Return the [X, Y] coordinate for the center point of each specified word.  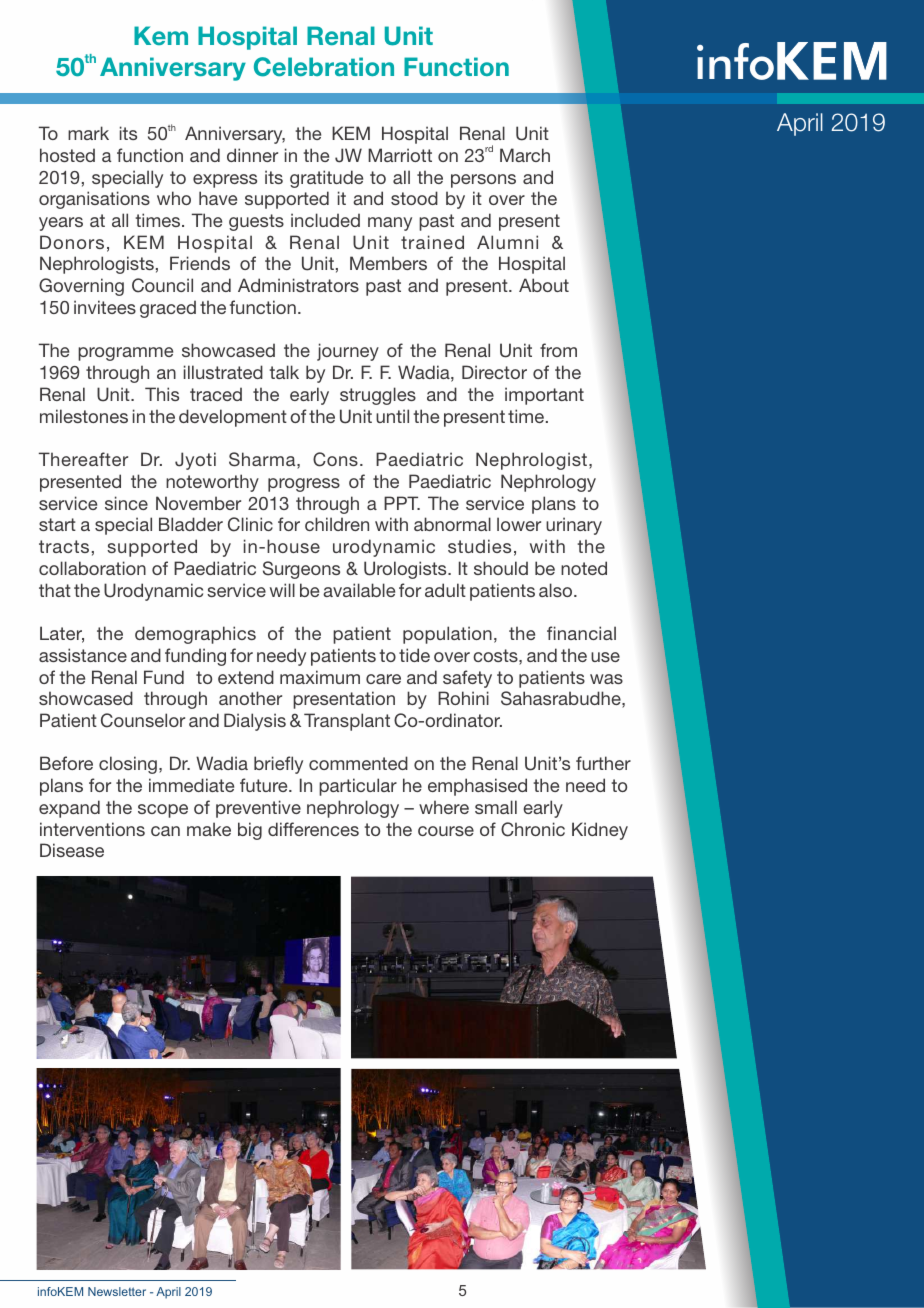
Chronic [533, 829]
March [525, 155]
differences [313, 829]
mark [88, 133]
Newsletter [117, 1291]
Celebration [324, 67]
